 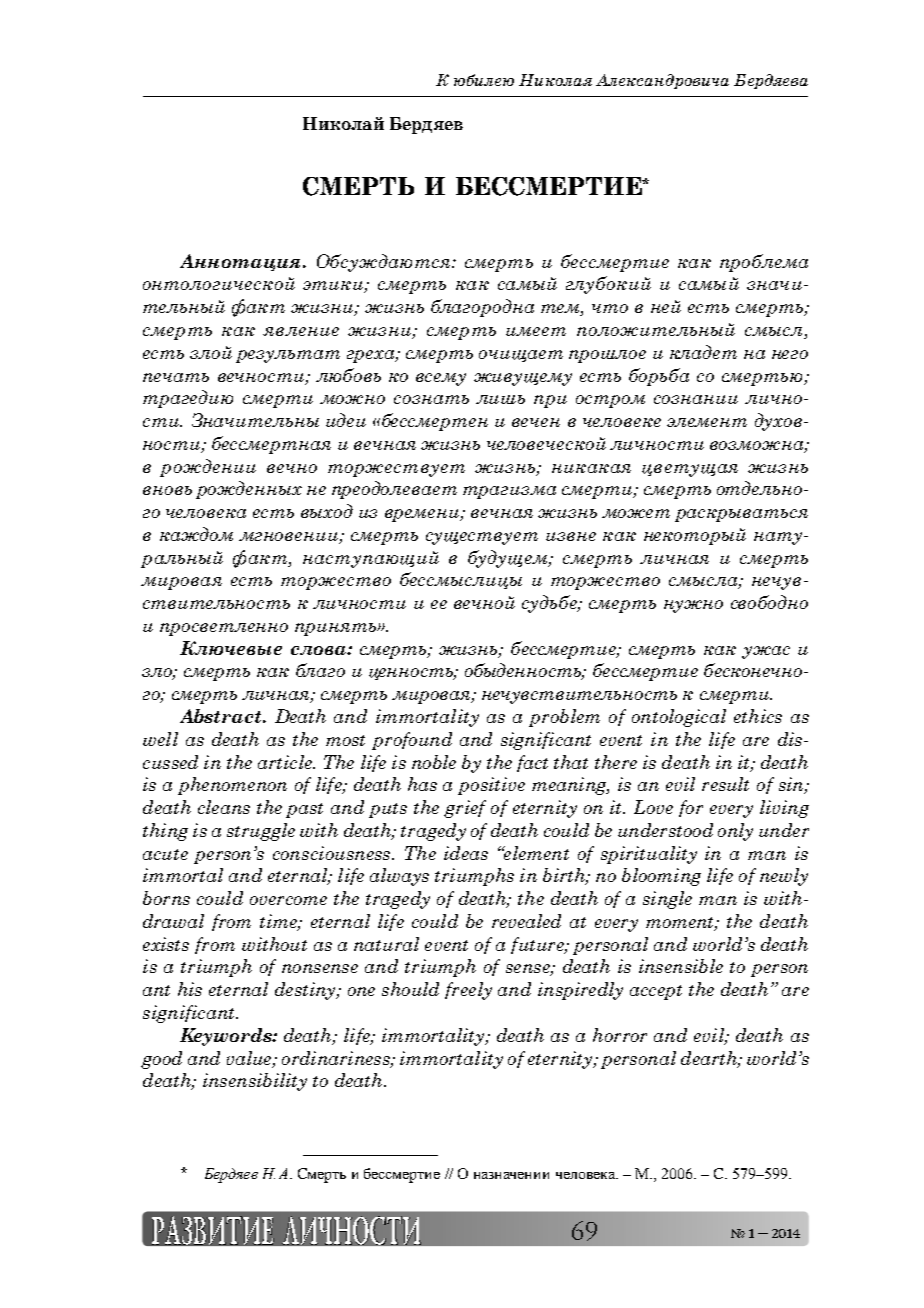 I want to click on ontological, so click(x=679, y=718).
